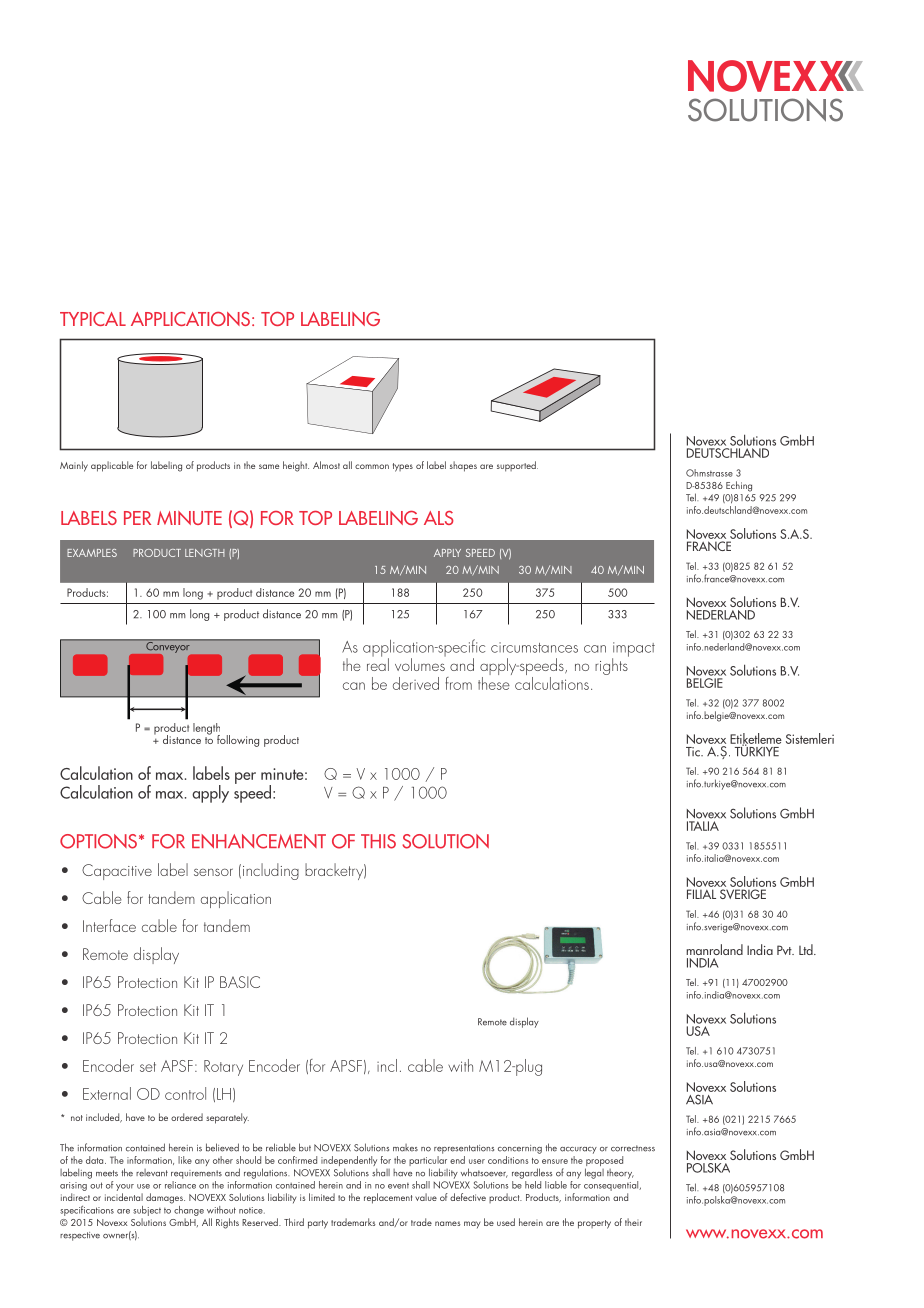  What do you see at coordinates (223, 1068) in the screenshot?
I see `Rotary` at bounding box center [223, 1068].
